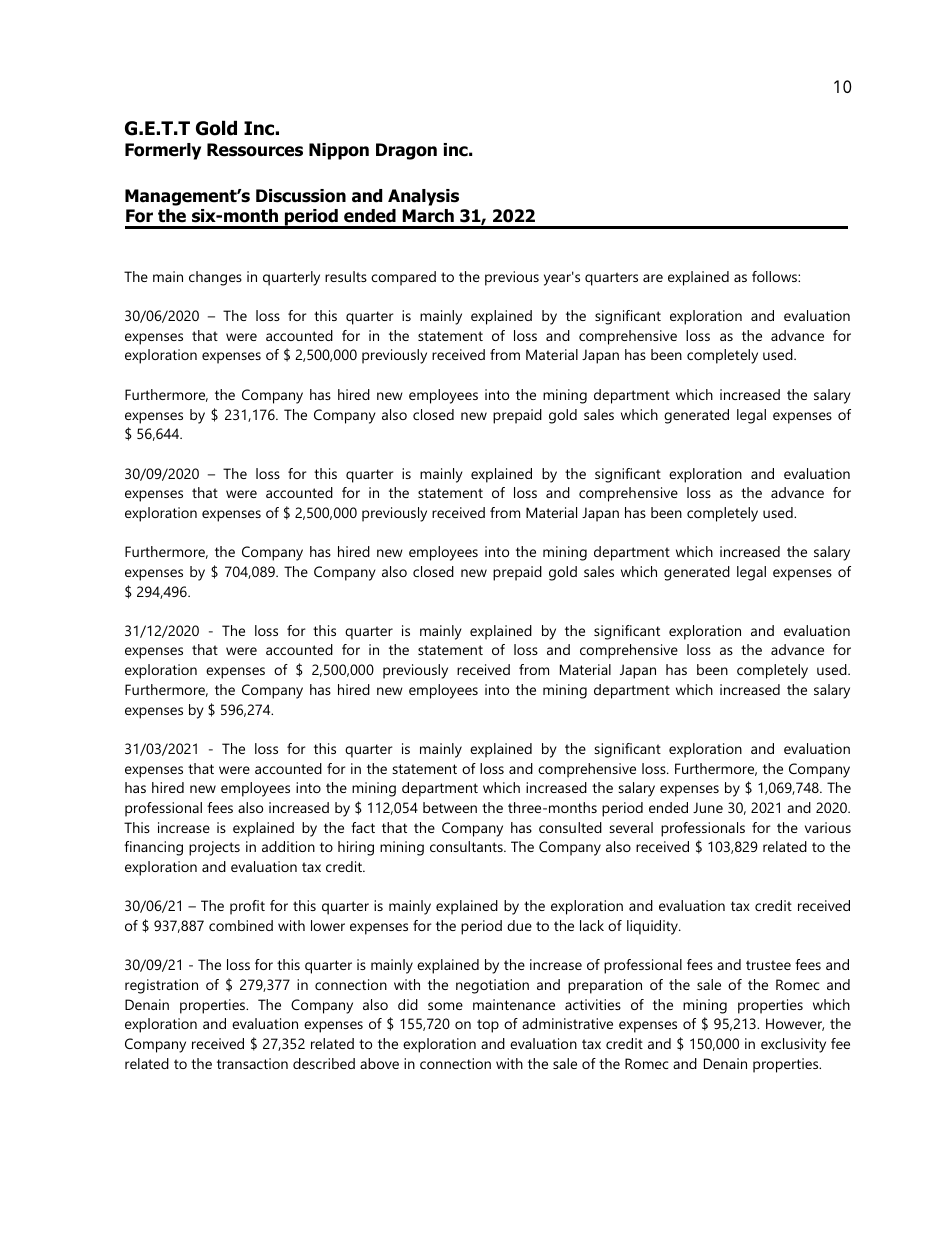  I want to click on fact, so click(363, 827).
